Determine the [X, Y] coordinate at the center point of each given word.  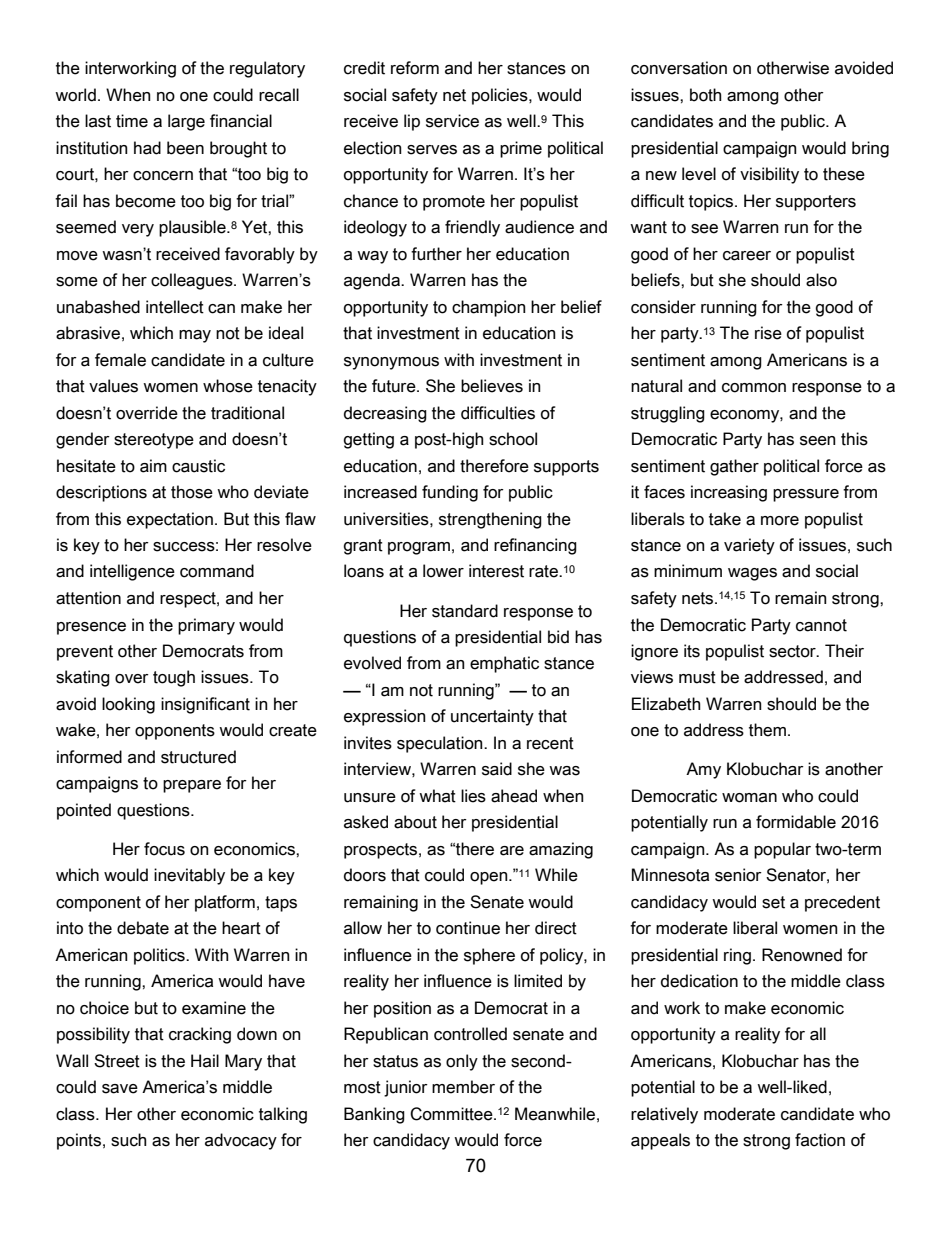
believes [492, 386]
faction [820, 1140]
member [463, 1087]
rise [768, 333]
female [120, 360]
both [706, 95]
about [415, 822]
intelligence [132, 572]
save [120, 1089]
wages [752, 574]
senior [738, 875]
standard [465, 611]
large [186, 122]
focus [164, 849]
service [452, 121]
